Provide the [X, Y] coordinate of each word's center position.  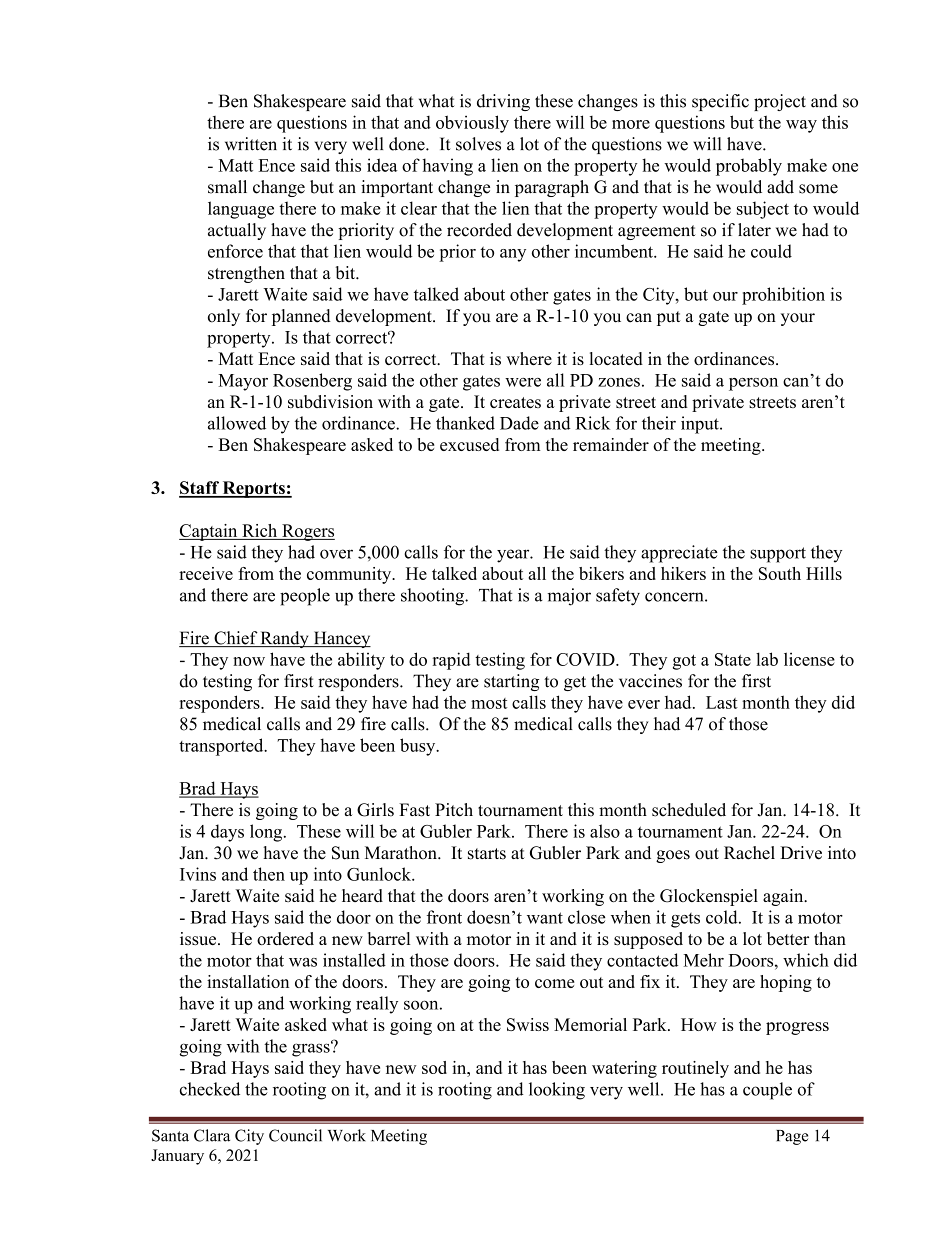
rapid [452, 661]
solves [478, 144]
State [733, 659]
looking [557, 1091]
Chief [235, 639]
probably [749, 167]
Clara [212, 1135]
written [251, 144]
